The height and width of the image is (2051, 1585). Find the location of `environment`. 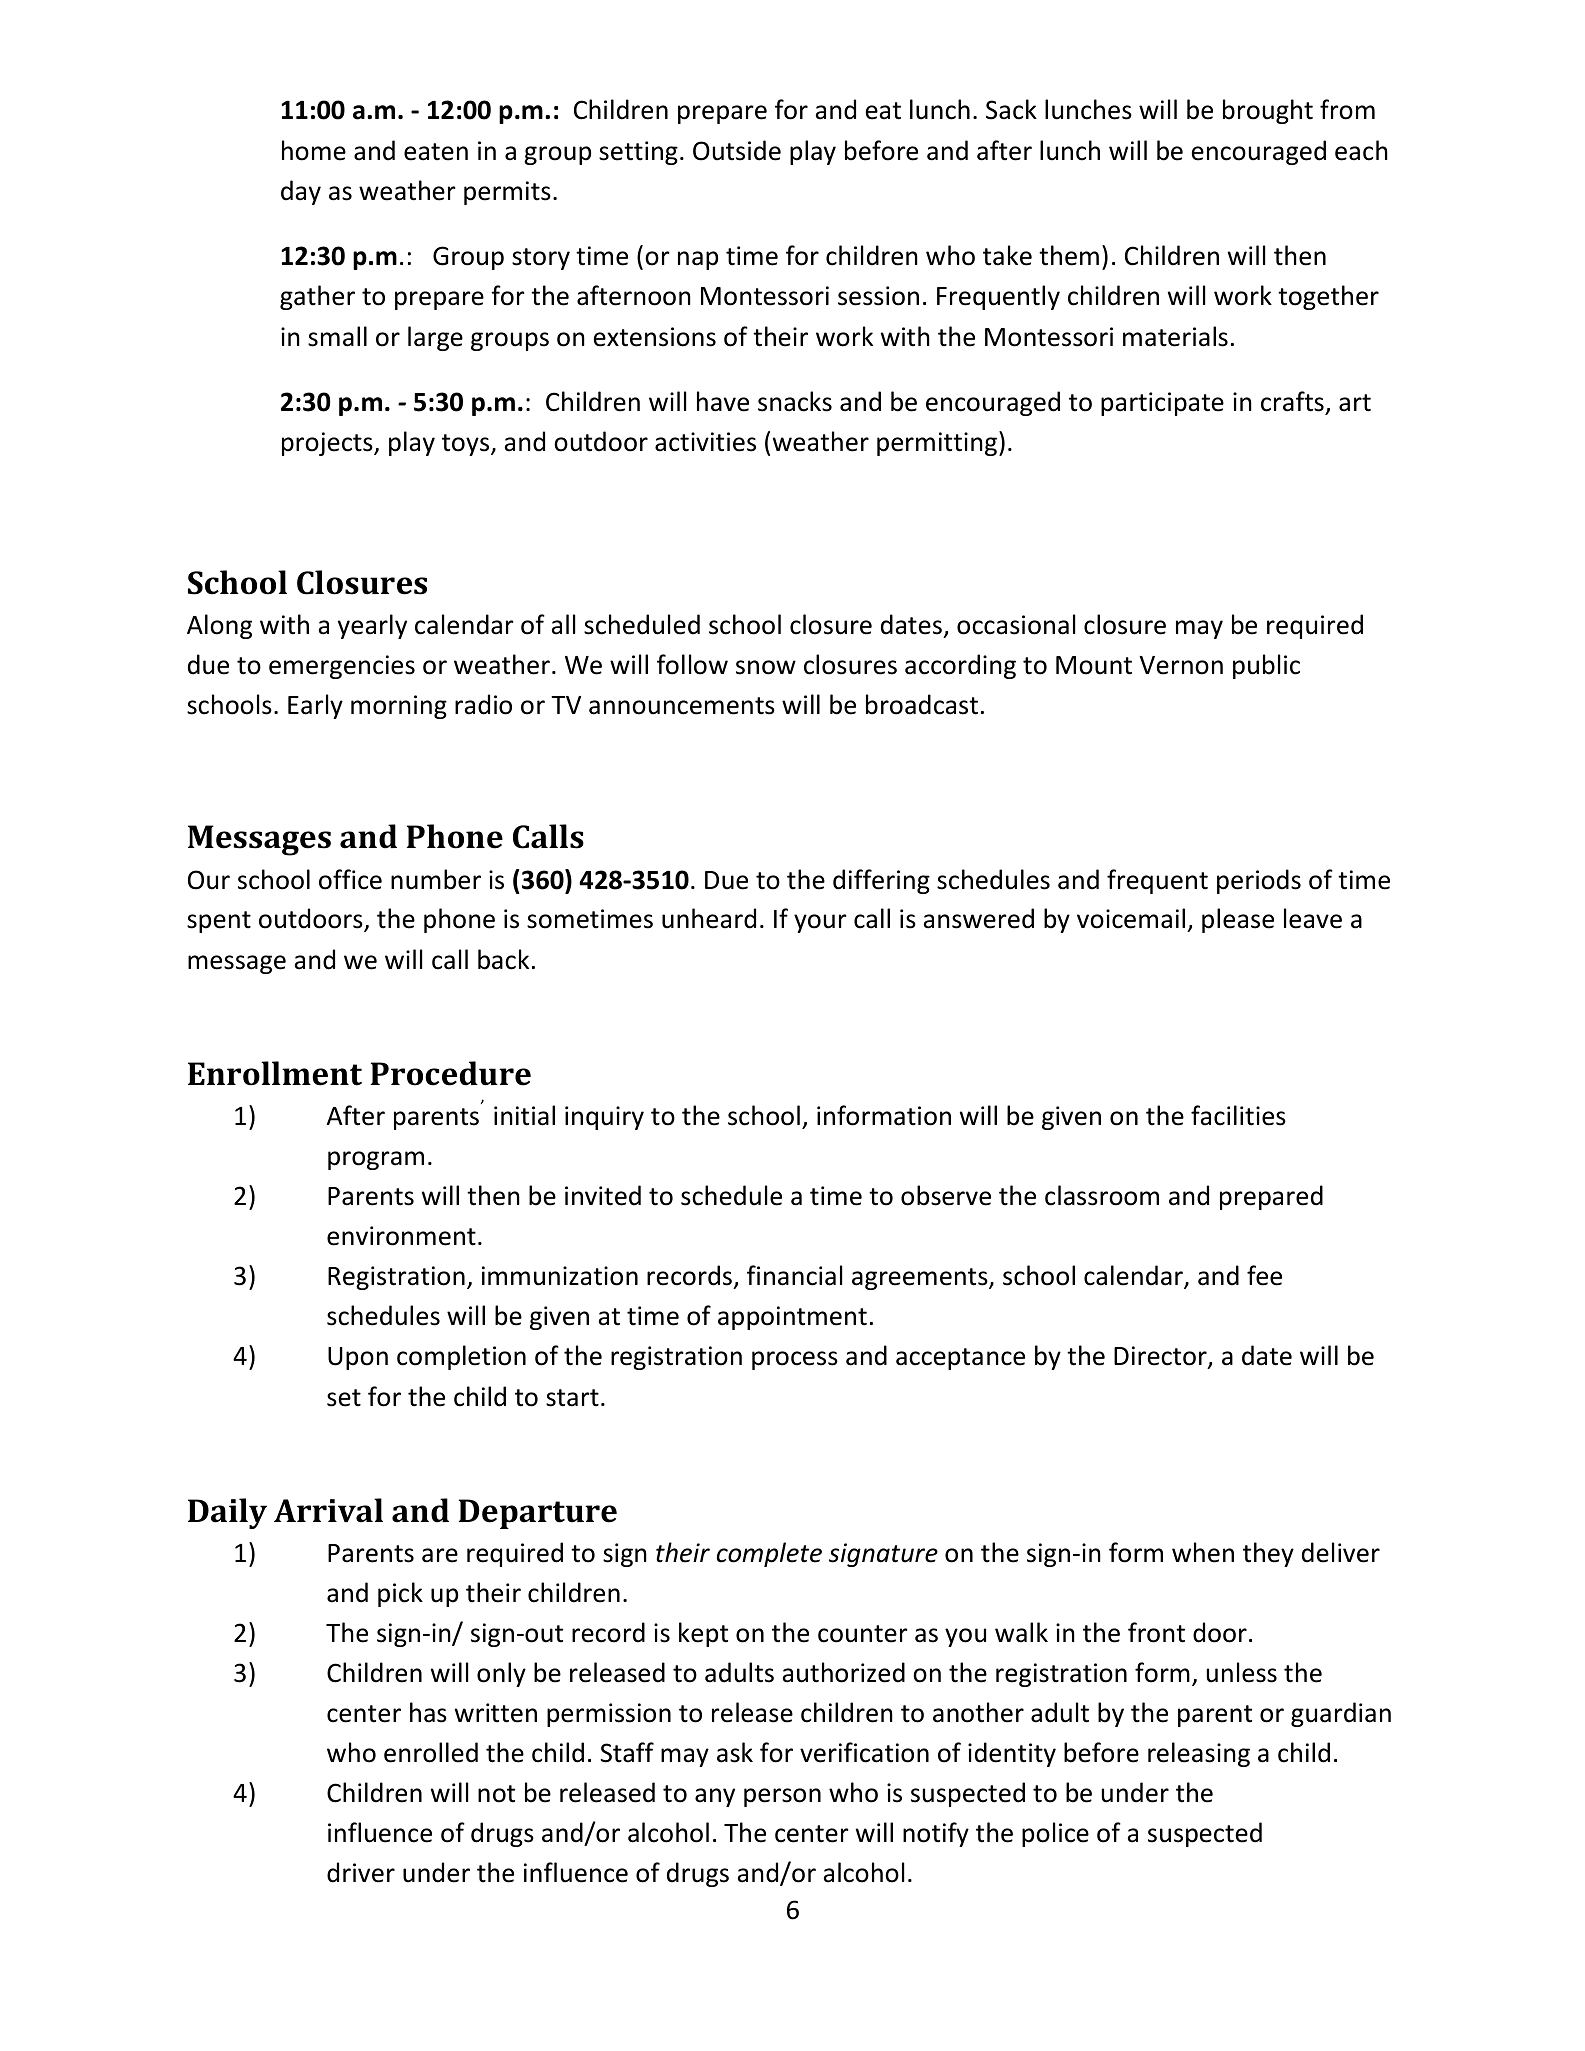

environment is located at coordinates (401, 1236).
